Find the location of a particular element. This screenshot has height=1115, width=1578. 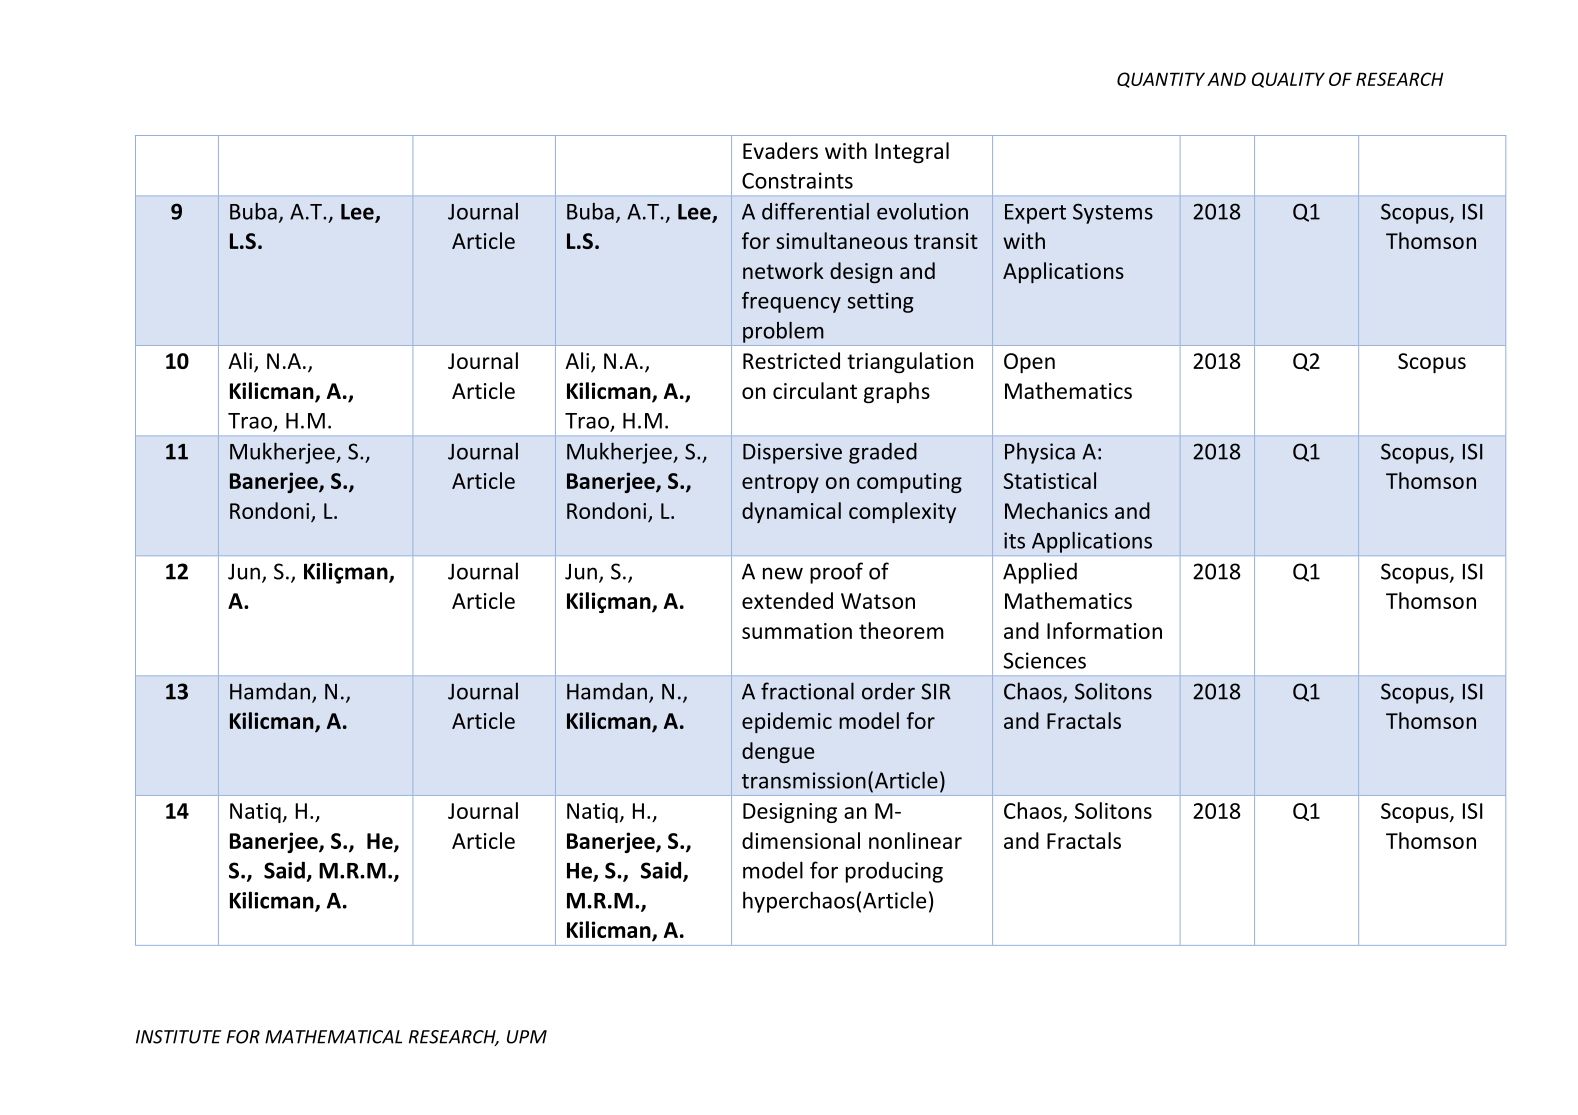

fractional is located at coordinates (807, 691).
